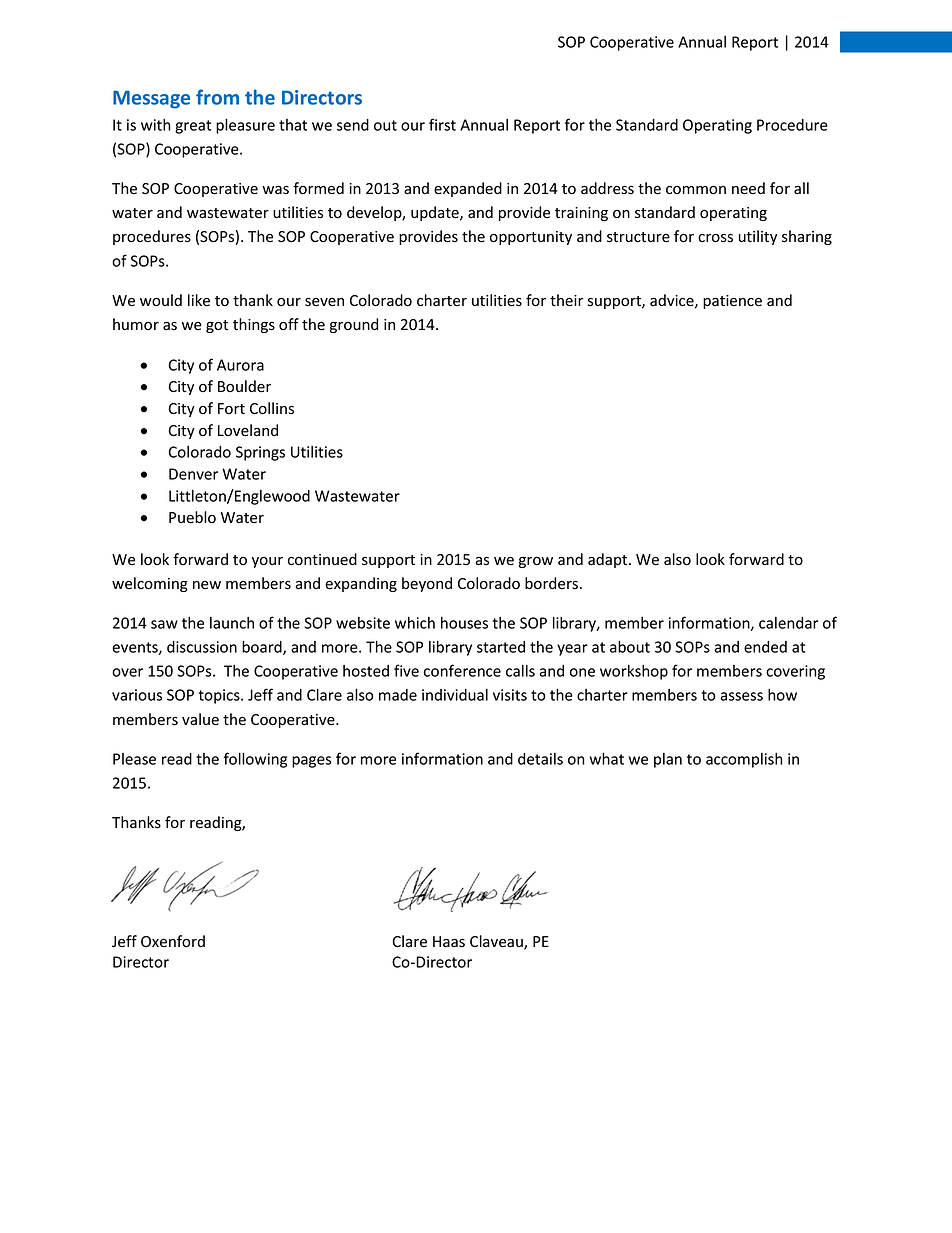  I want to click on great, so click(193, 127).
